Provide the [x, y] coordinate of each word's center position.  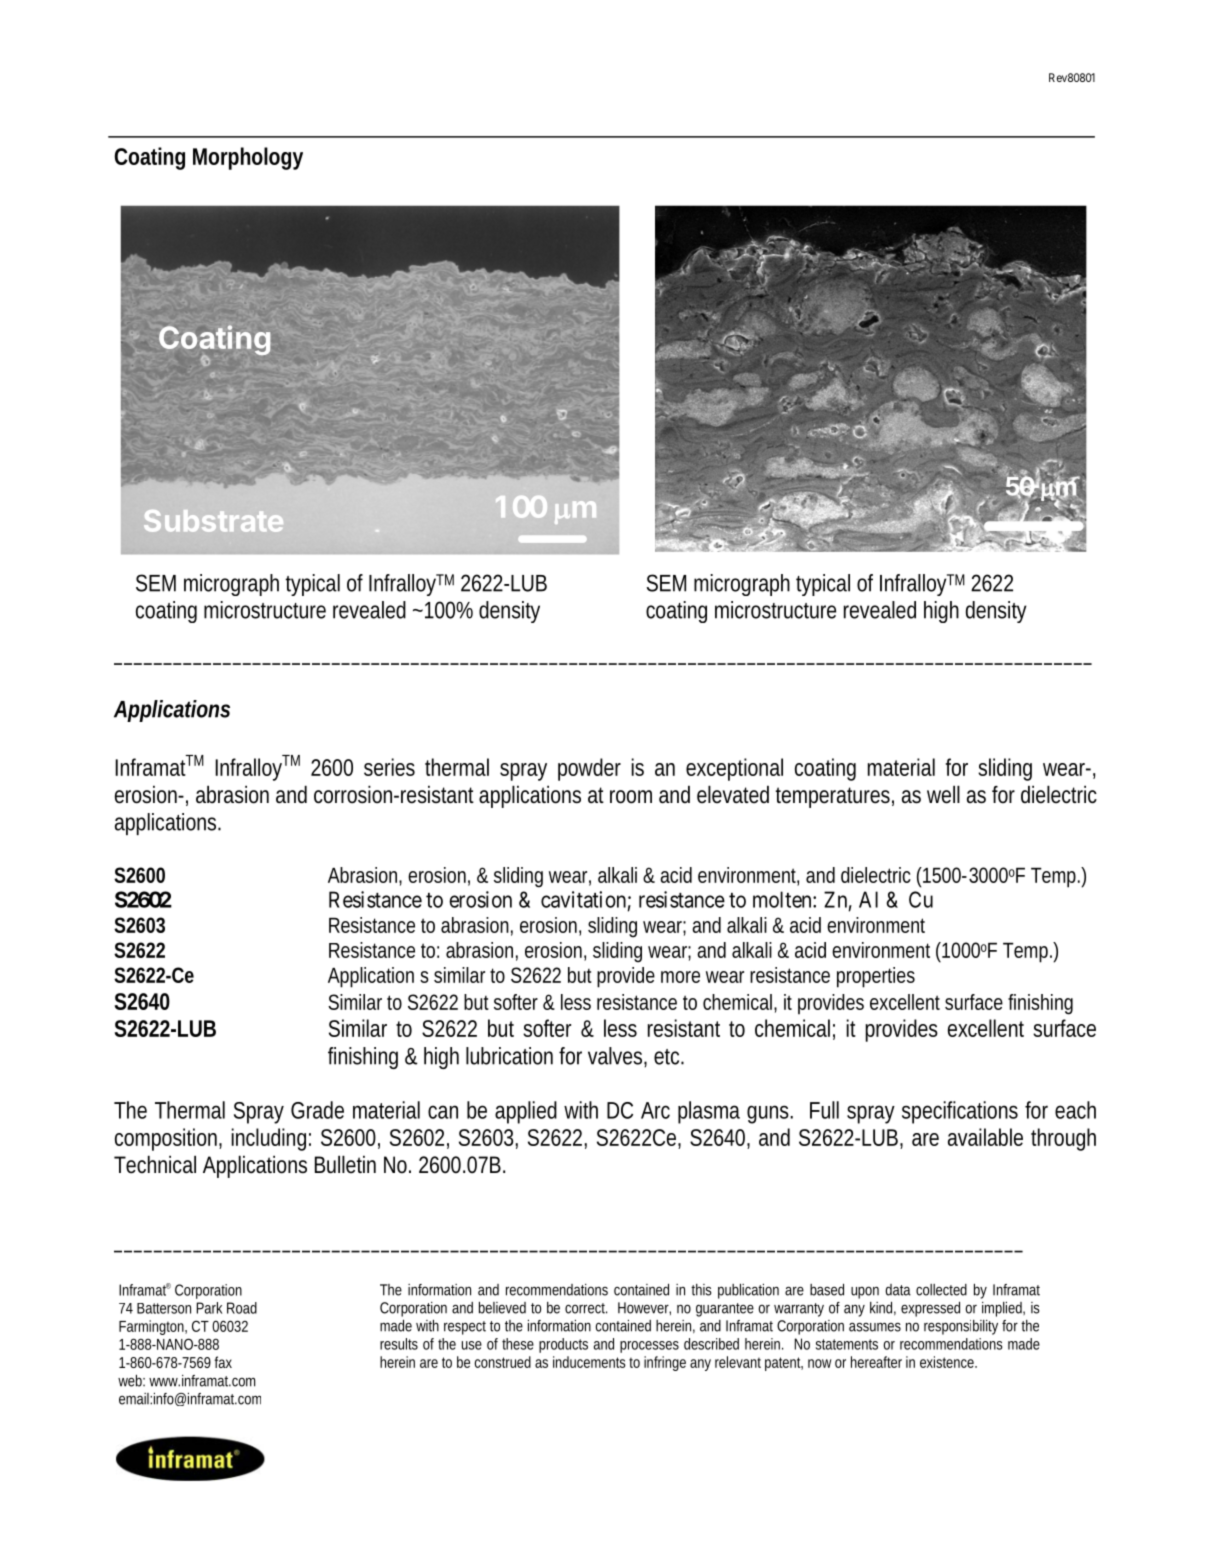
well [943, 794]
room [631, 797]
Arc [655, 1110]
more [680, 977]
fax [223, 1362]
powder [589, 769]
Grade [317, 1110]
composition [168, 1139]
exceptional [734, 769]
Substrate [213, 521]
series [389, 767]
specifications [960, 1112]
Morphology [248, 158]
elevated [733, 794]
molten [783, 899]
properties [876, 977]
